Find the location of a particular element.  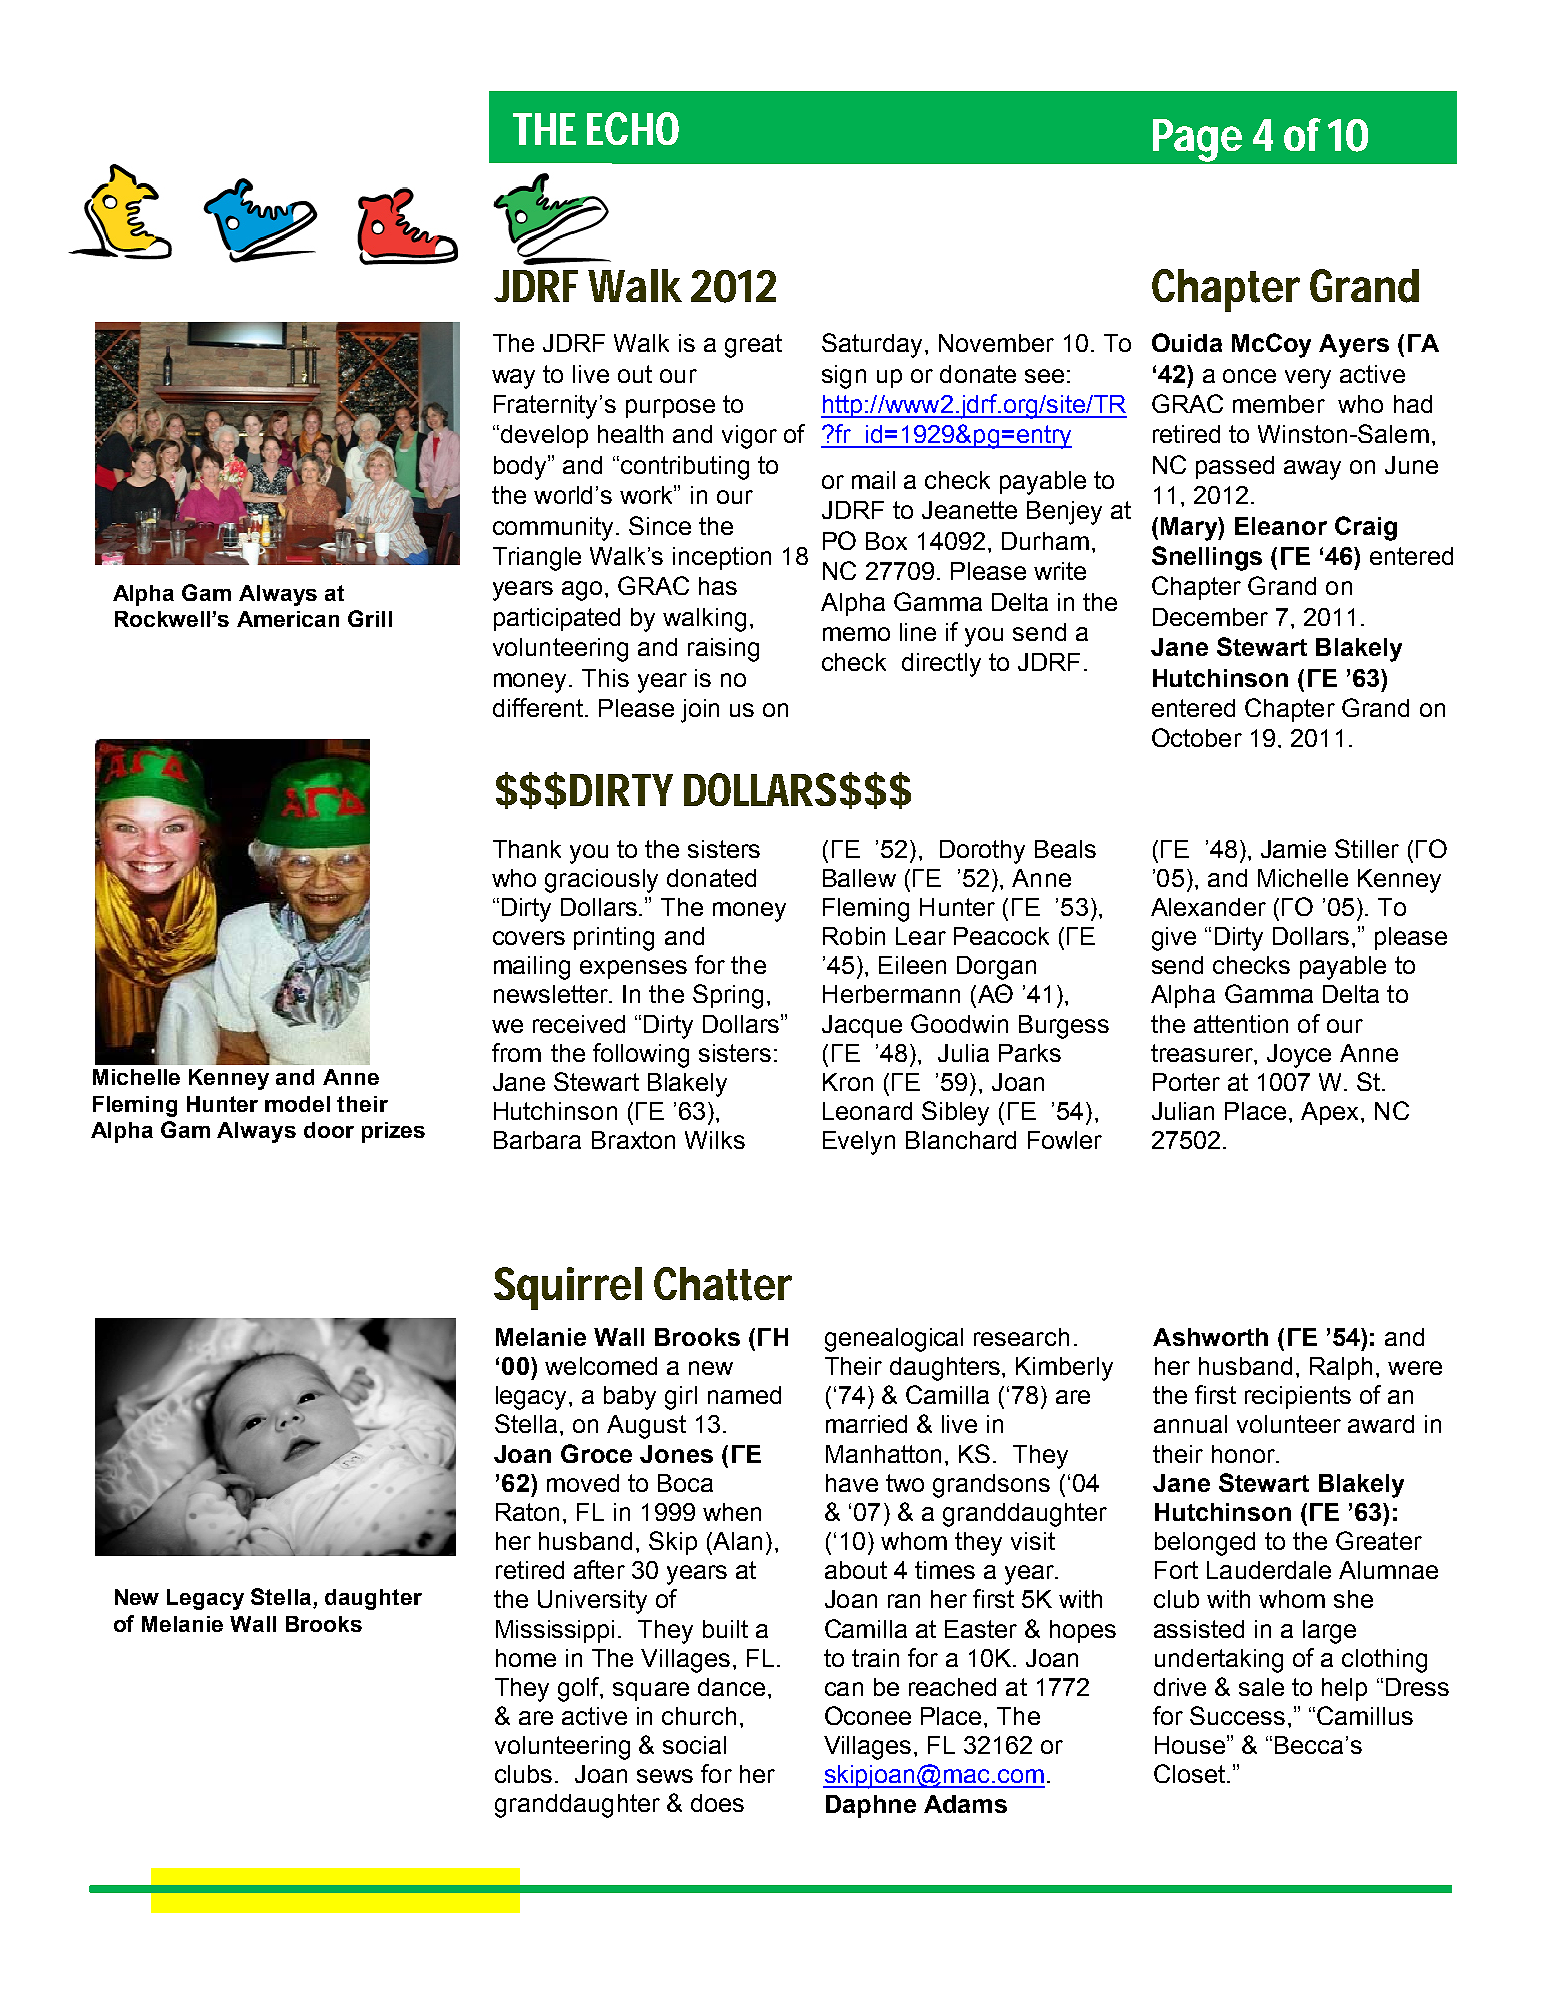

recipients is located at coordinates (1298, 1397).
